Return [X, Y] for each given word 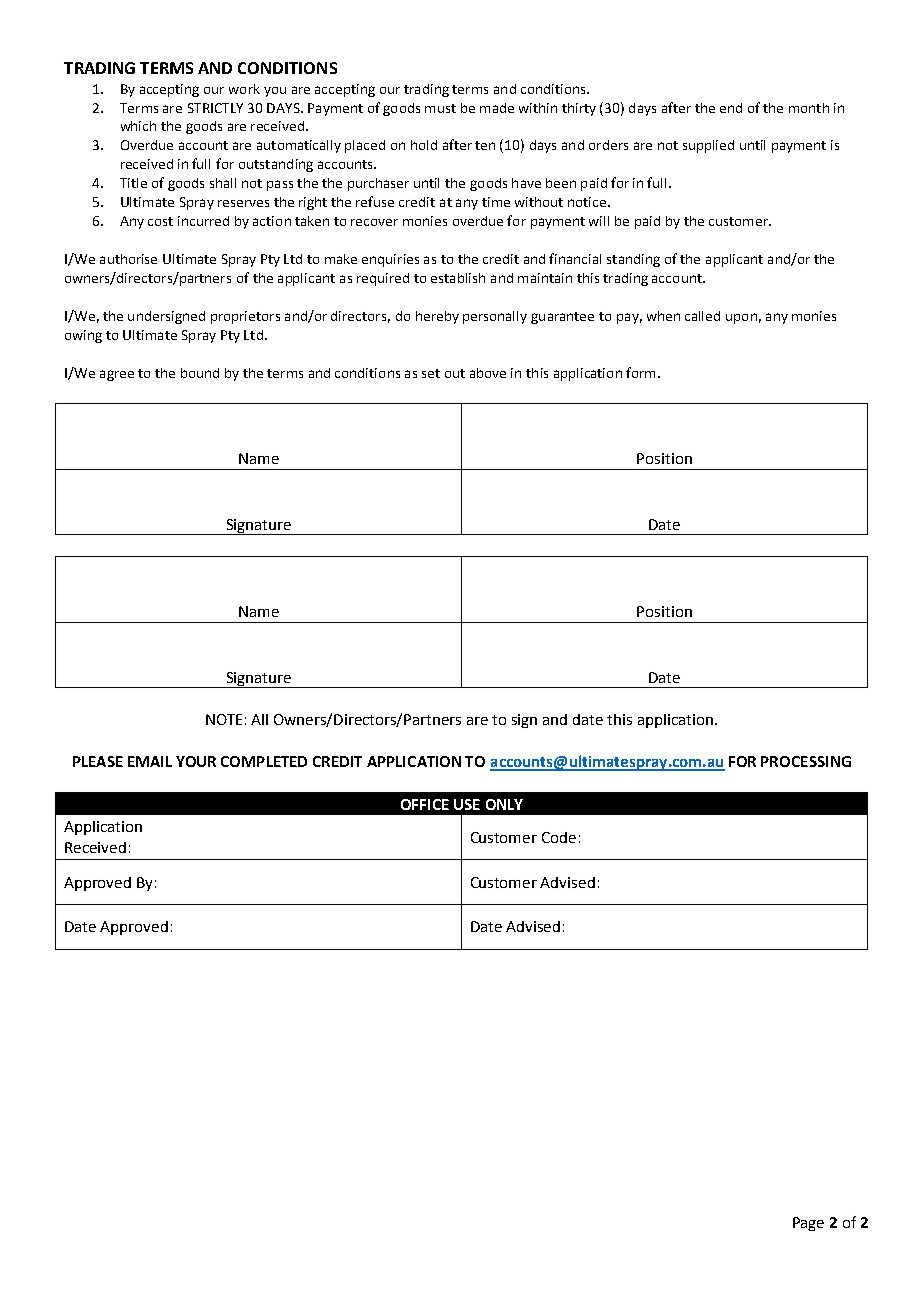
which [138, 126]
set [431, 373]
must [440, 108]
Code [559, 837]
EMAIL [150, 761]
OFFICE [425, 804]
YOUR [196, 761]
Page [808, 1224]
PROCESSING [806, 761]
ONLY [504, 804]
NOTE [224, 719]
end [731, 108]
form [640, 372]
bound [200, 373]
